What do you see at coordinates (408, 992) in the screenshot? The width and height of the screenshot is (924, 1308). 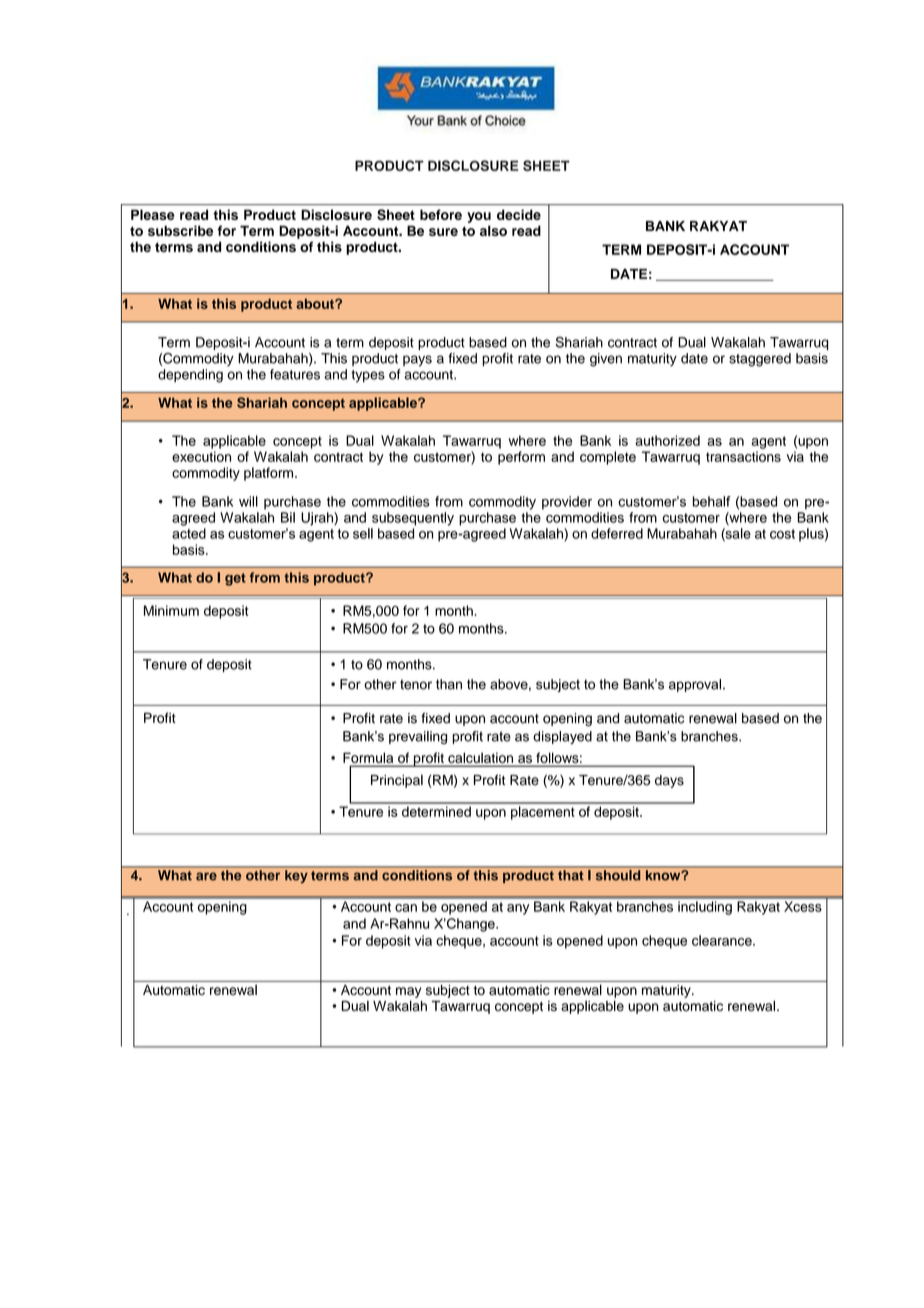 I see `may` at bounding box center [408, 992].
